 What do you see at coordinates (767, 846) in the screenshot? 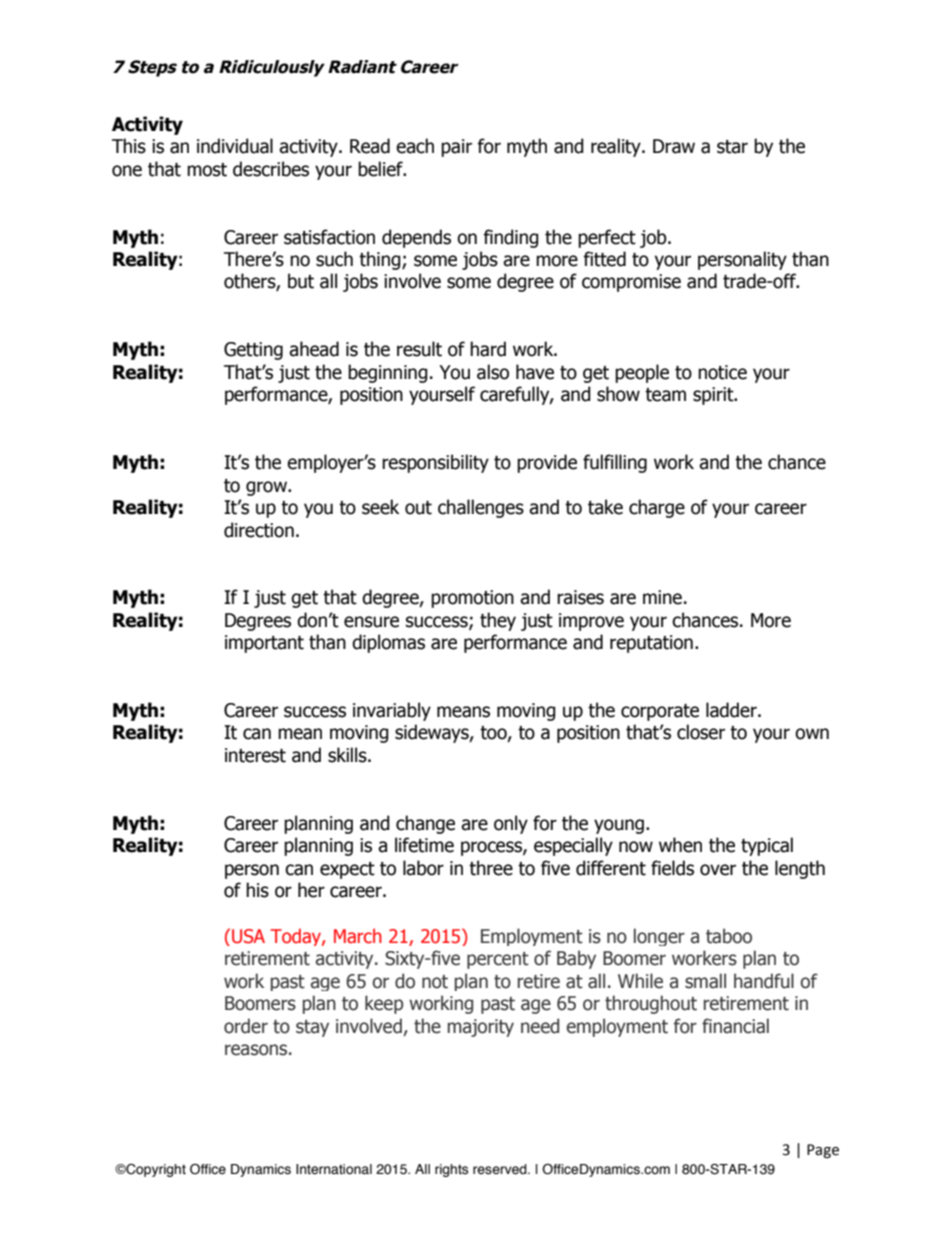
I see `typical` at bounding box center [767, 846].
